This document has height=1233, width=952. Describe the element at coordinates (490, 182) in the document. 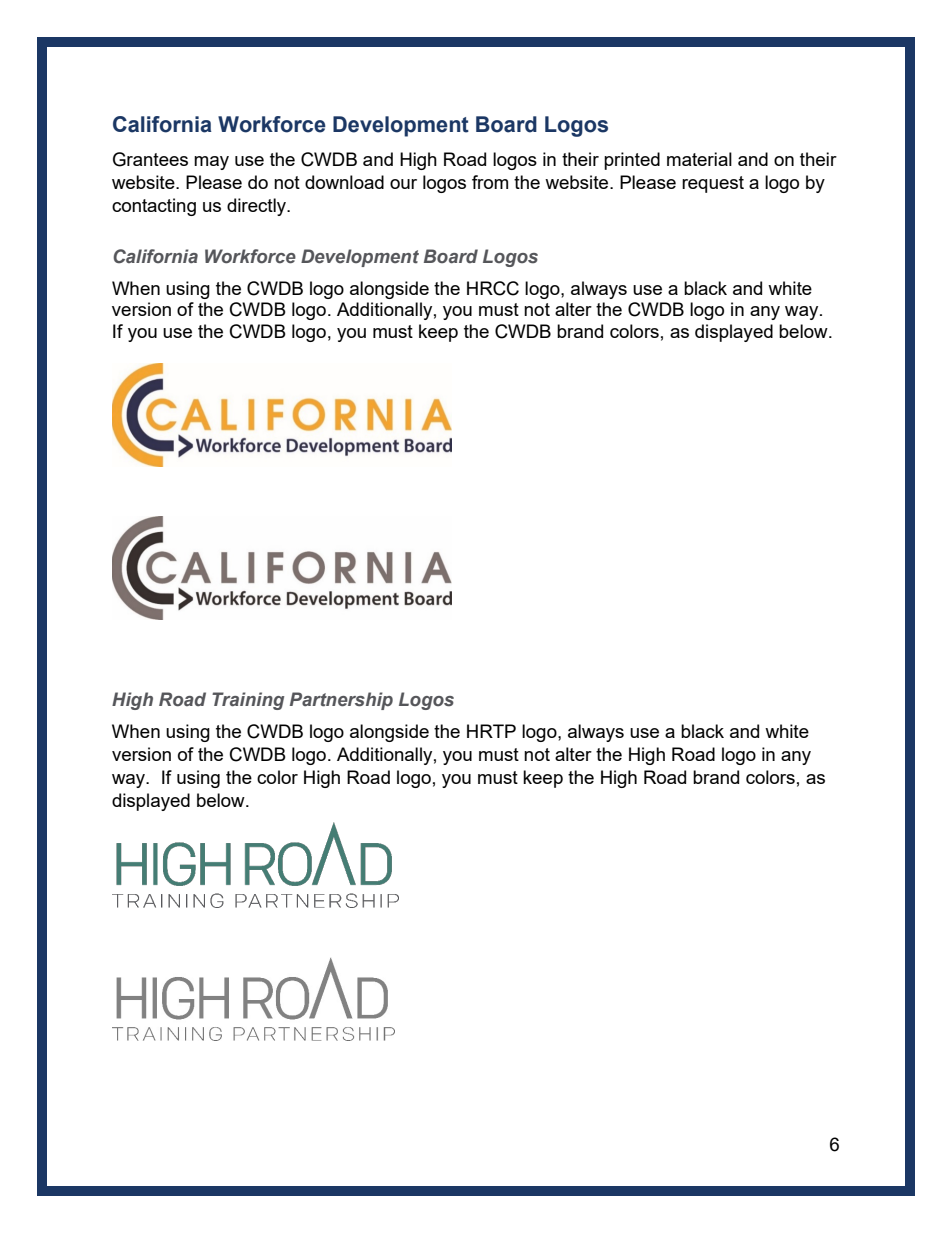

I see `from` at that location.
